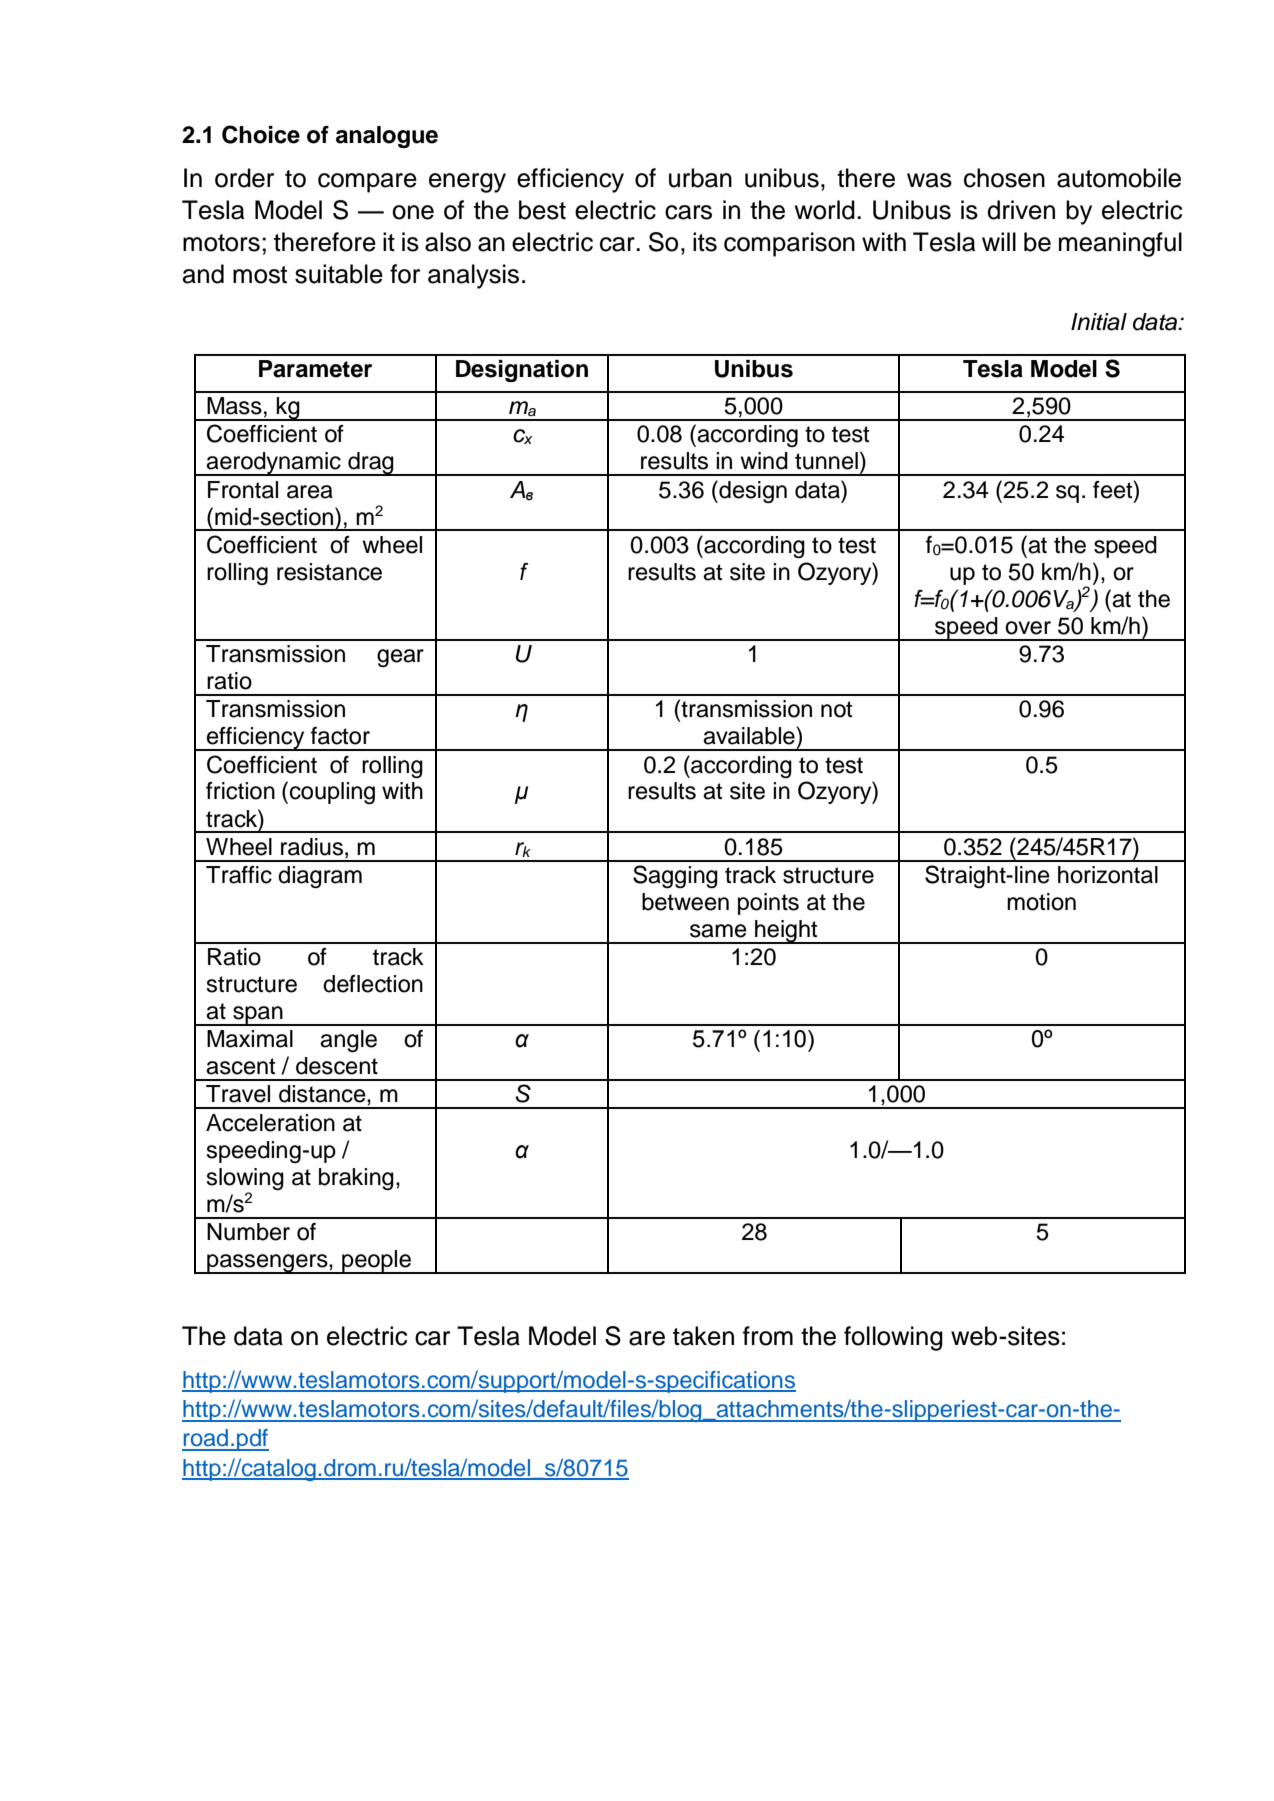 This screenshot has height=1801, width=1274. I want to click on taken, so click(703, 1336).
